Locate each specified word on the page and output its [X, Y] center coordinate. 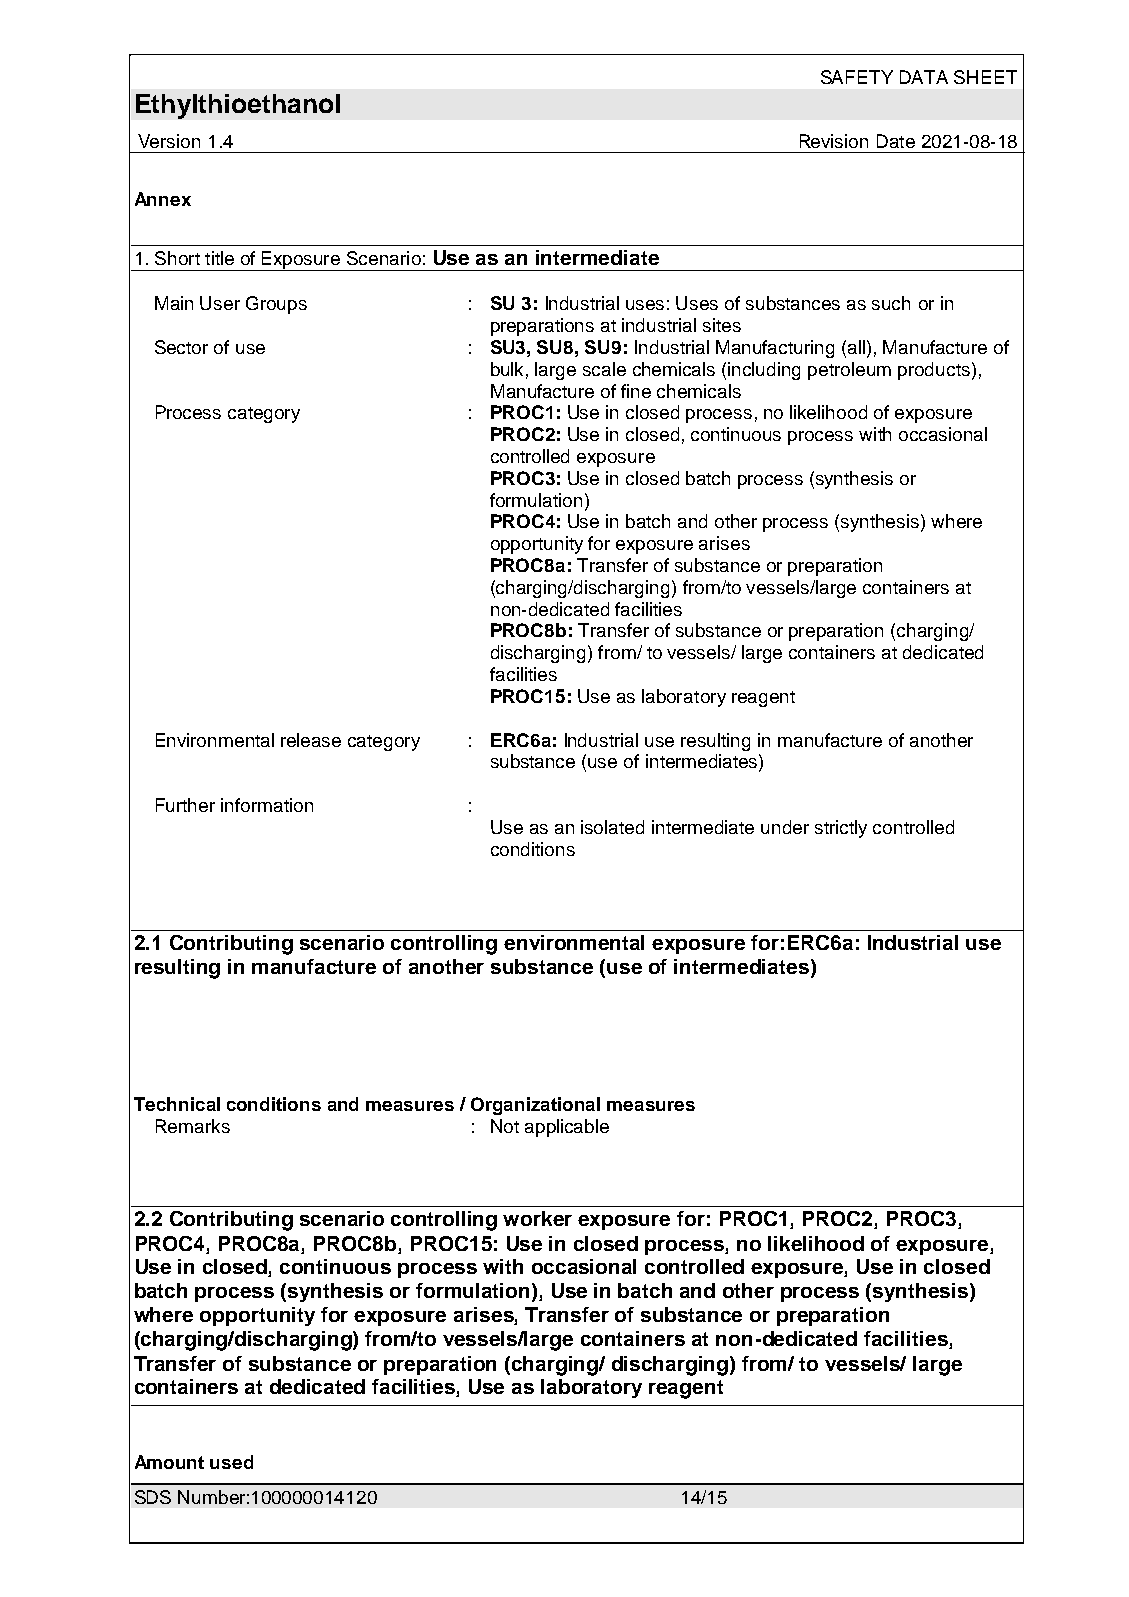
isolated [612, 827]
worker [537, 1218]
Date [896, 141]
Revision [834, 141]
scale [604, 369]
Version [169, 141]
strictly [841, 829]
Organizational [535, 1106]
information [267, 805]
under [785, 827]
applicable [567, 1128]
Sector [181, 347]
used [231, 1462]
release [311, 740]
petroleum [849, 371]
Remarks [193, 1126]
